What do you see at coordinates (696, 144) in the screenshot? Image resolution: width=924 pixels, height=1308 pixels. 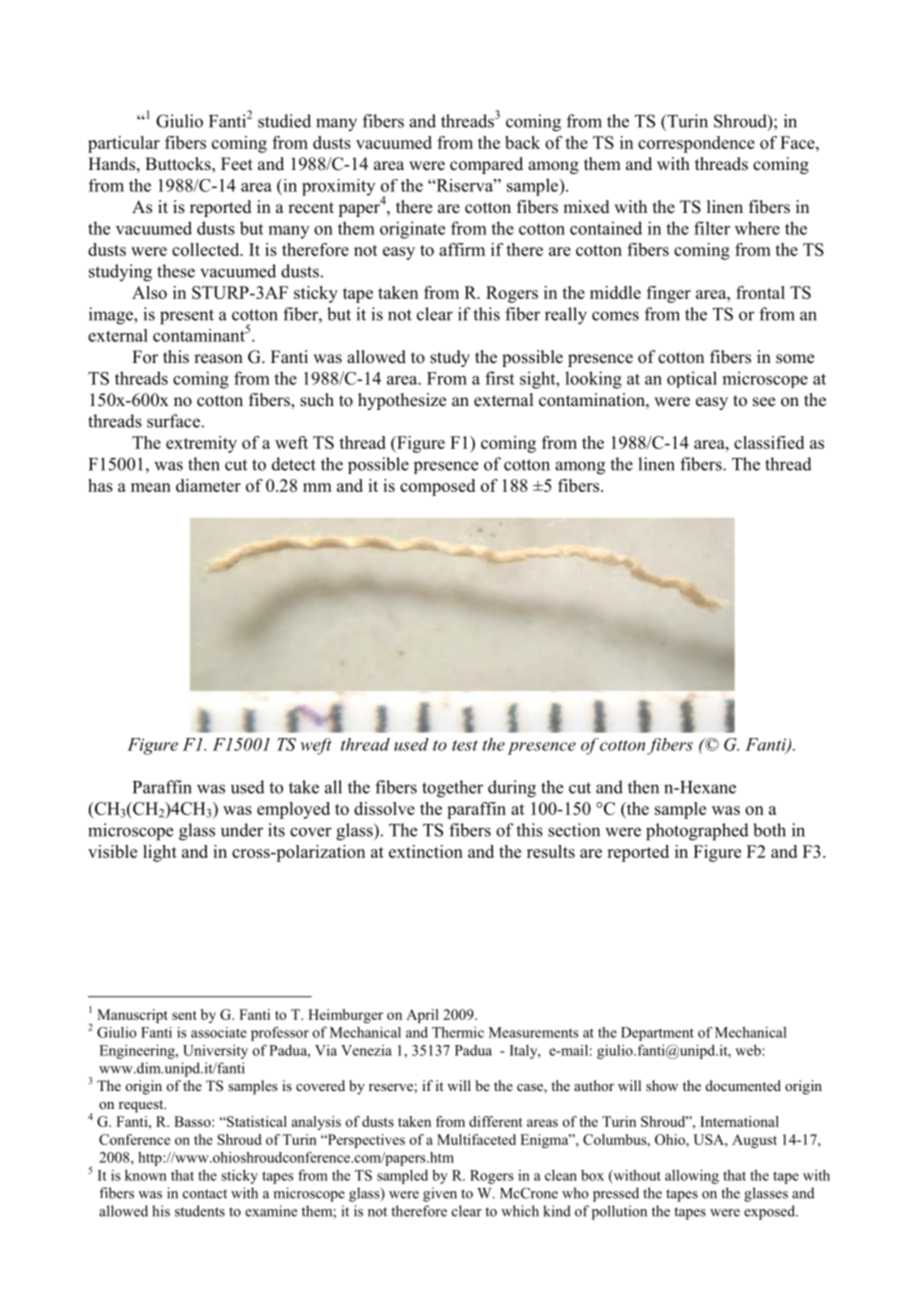 I see `correspondence` at bounding box center [696, 144].
